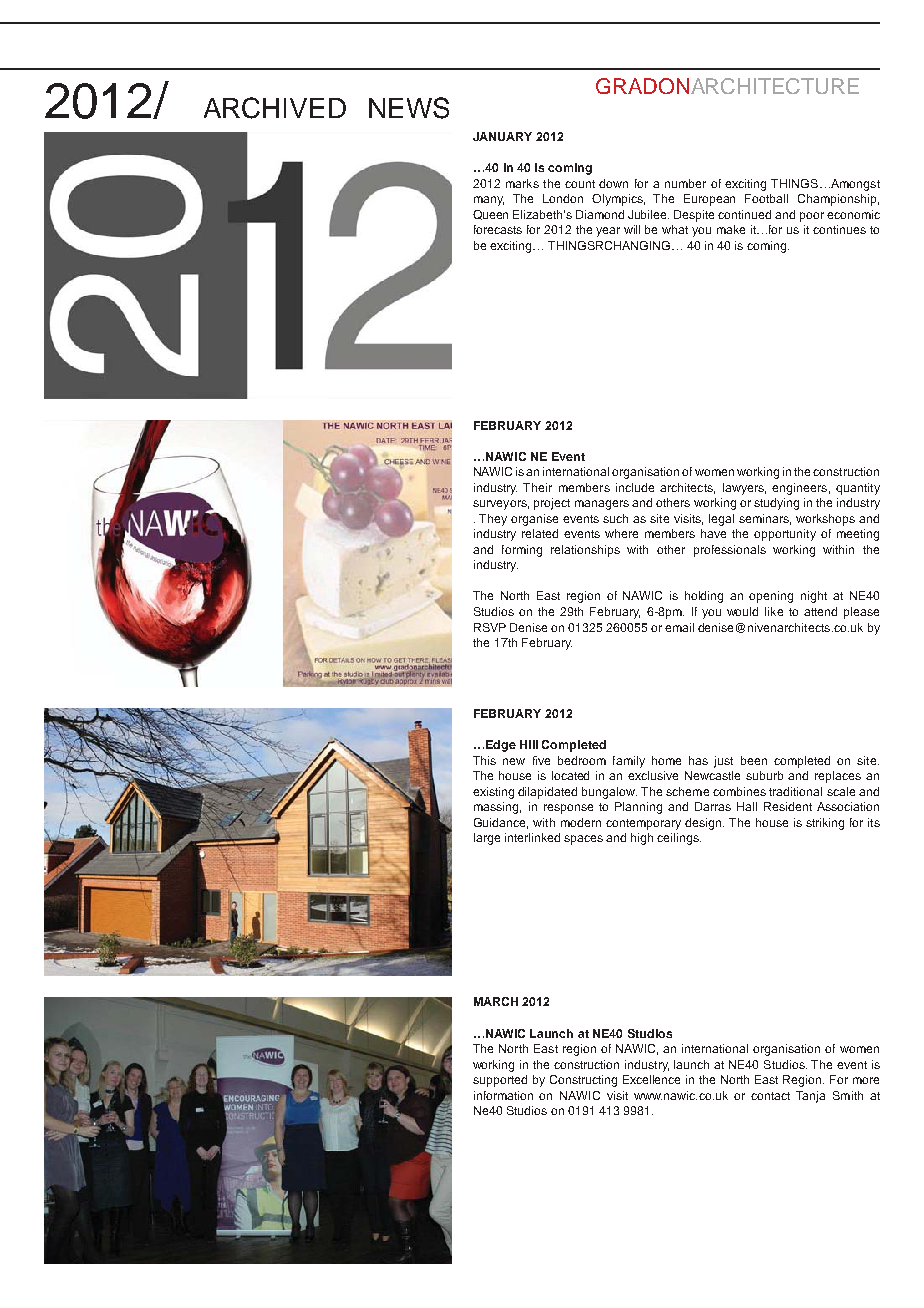  Describe the element at coordinates (766, 198) in the screenshot. I see `Football` at that location.
